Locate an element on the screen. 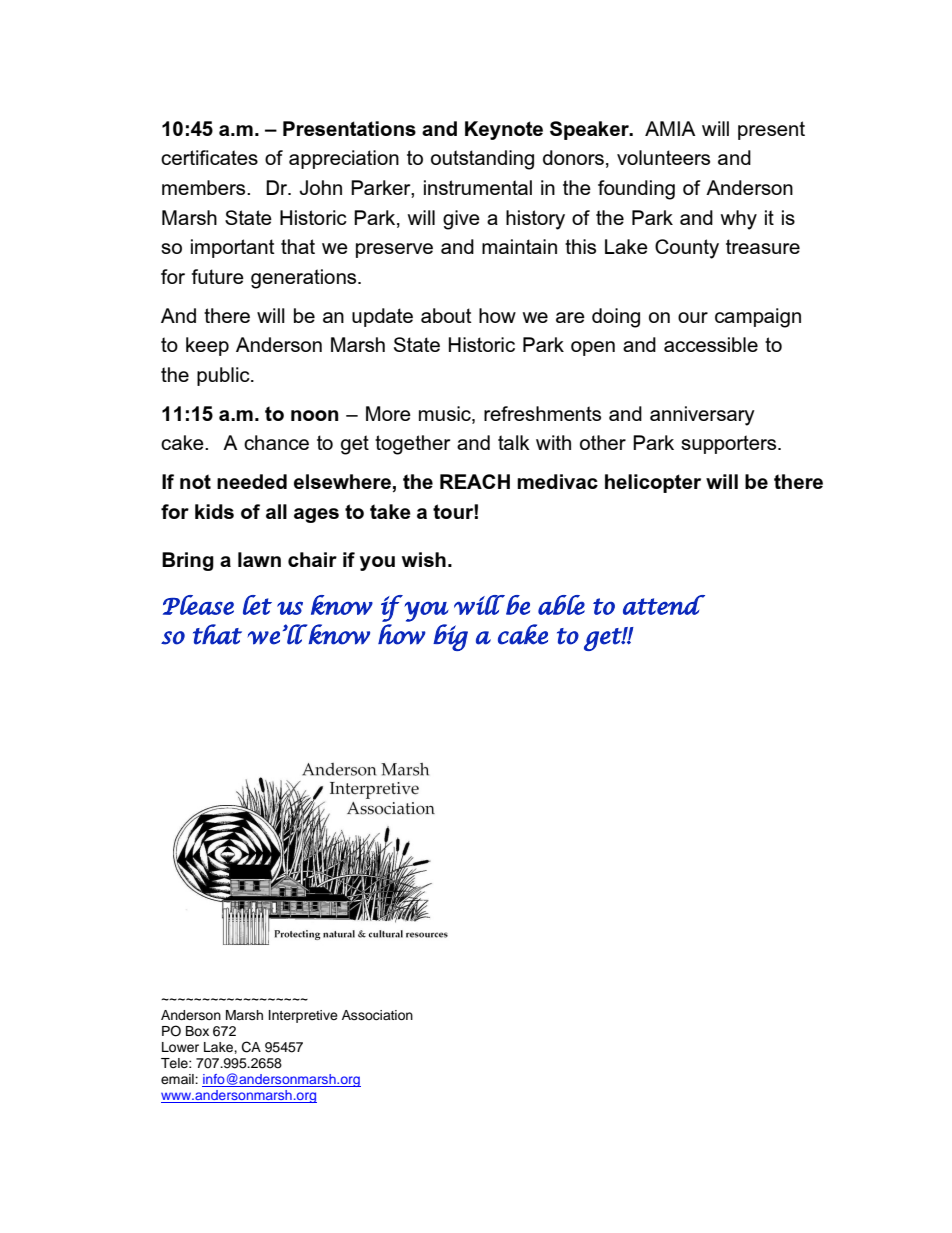 This screenshot has height=1233, width=952. volunteers is located at coordinates (663, 157).
